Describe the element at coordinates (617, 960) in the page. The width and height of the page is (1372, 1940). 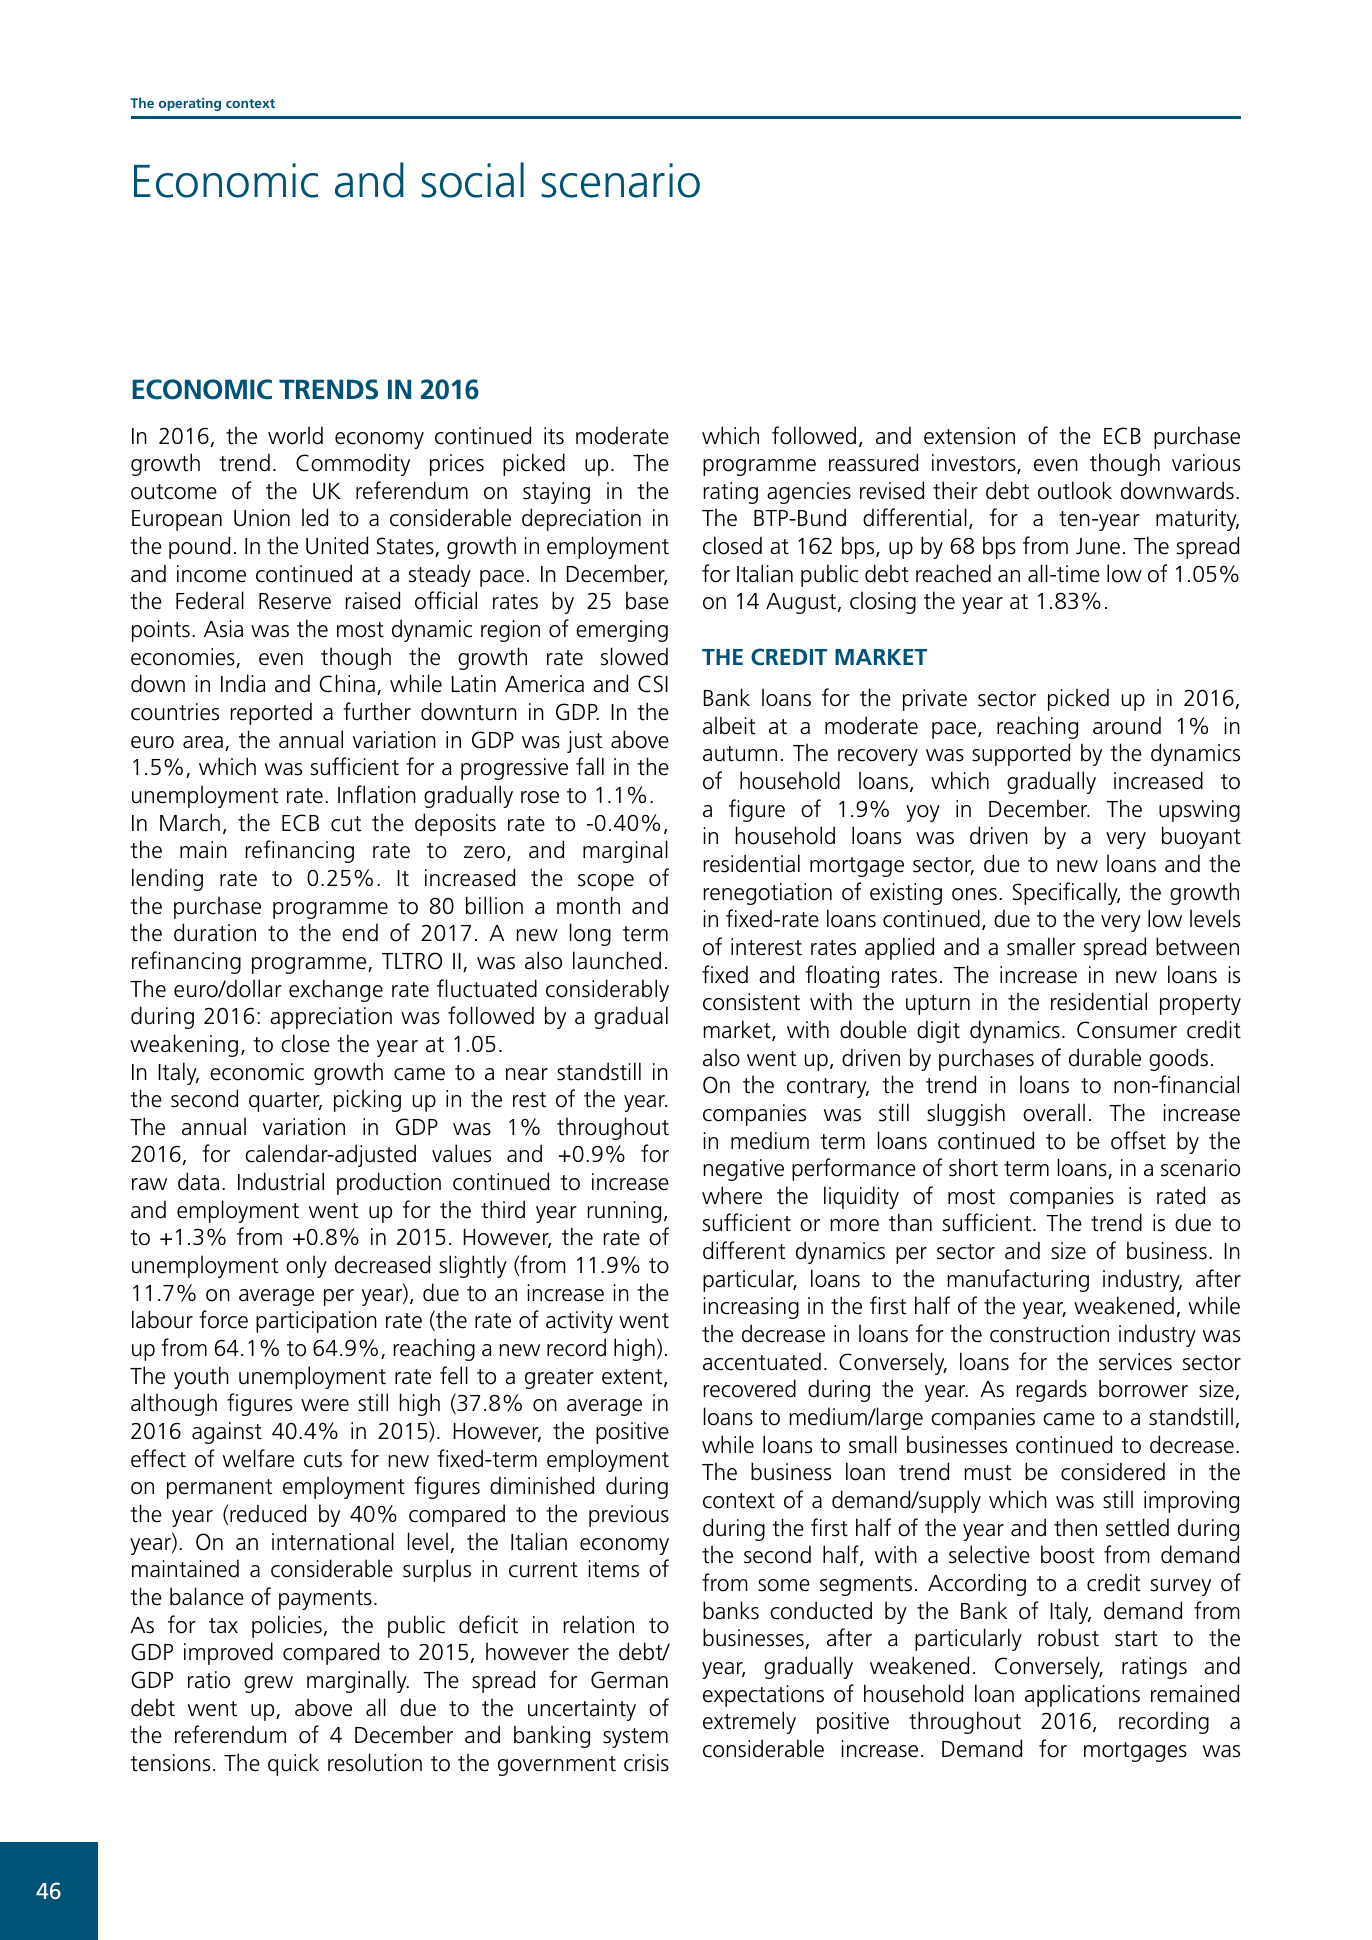
I see `launched` at that location.
